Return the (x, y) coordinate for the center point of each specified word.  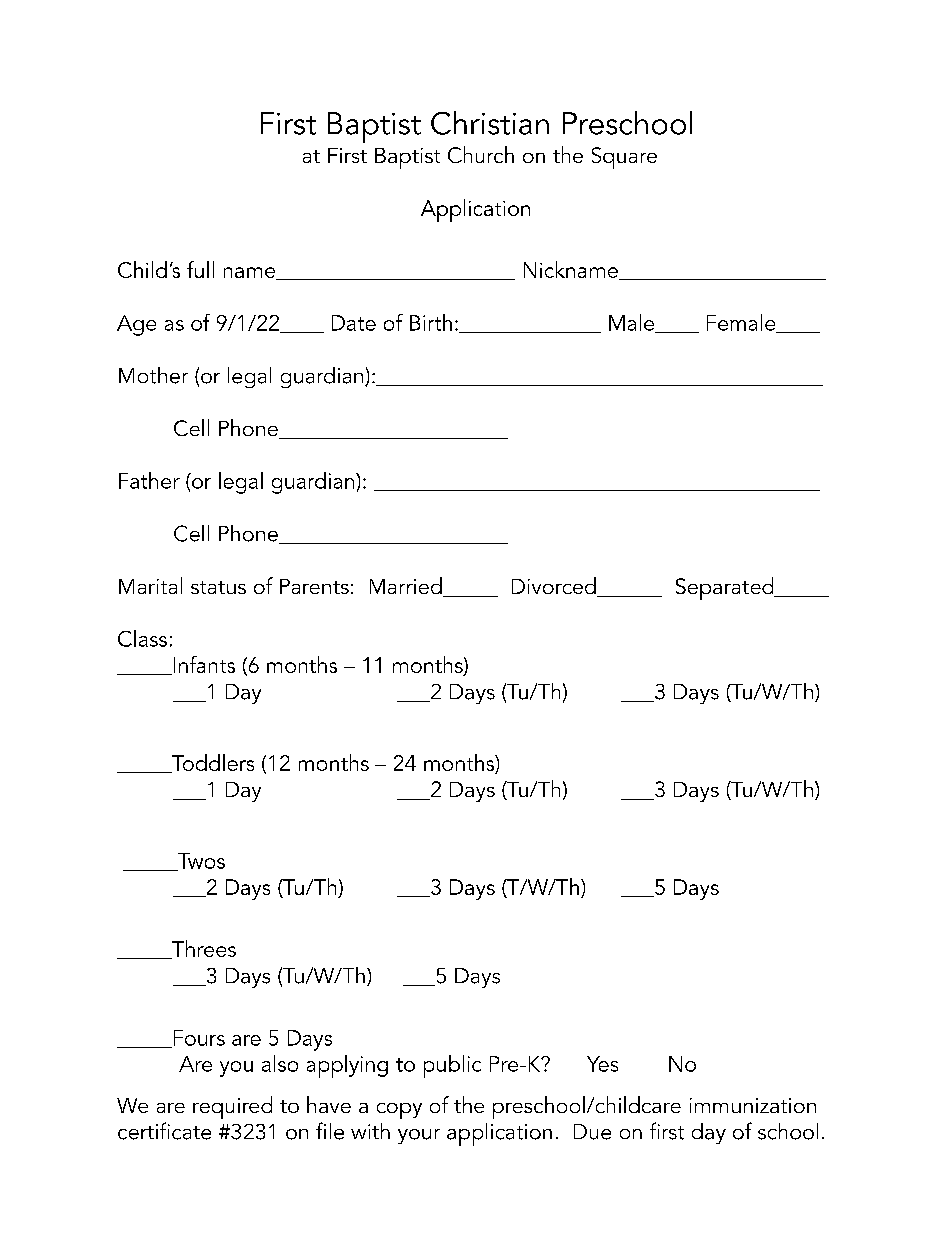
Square (624, 158)
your (419, 1136)
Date (354, 323)
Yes (602, 1064)
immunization (753, 1105)
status (218, 587)
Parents (314, 586)
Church (481, 154)
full (200, 269)
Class (142, 638)
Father (149, 480)
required (232, 1107)
